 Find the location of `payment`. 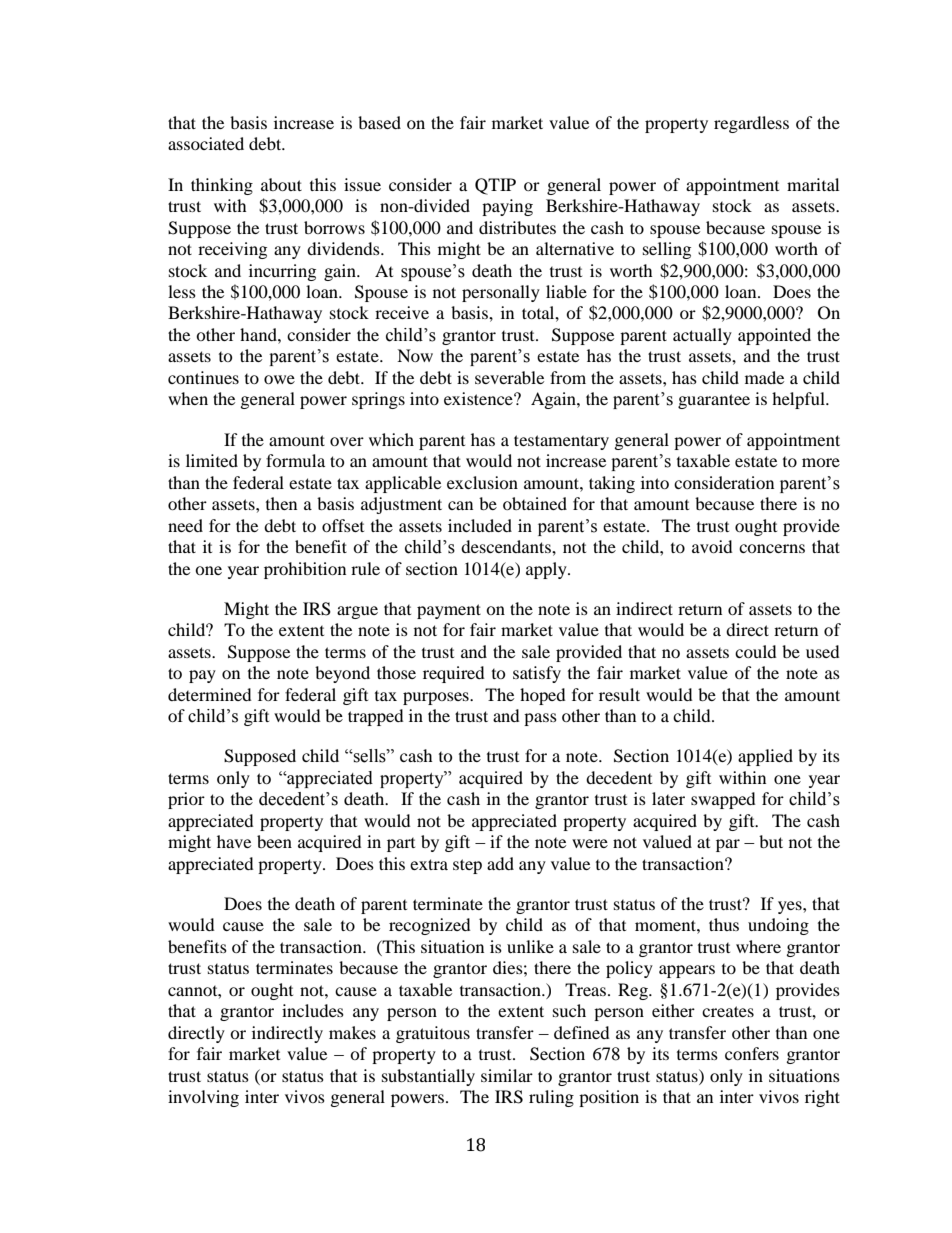

payment is located at coordinates (449, 611).
